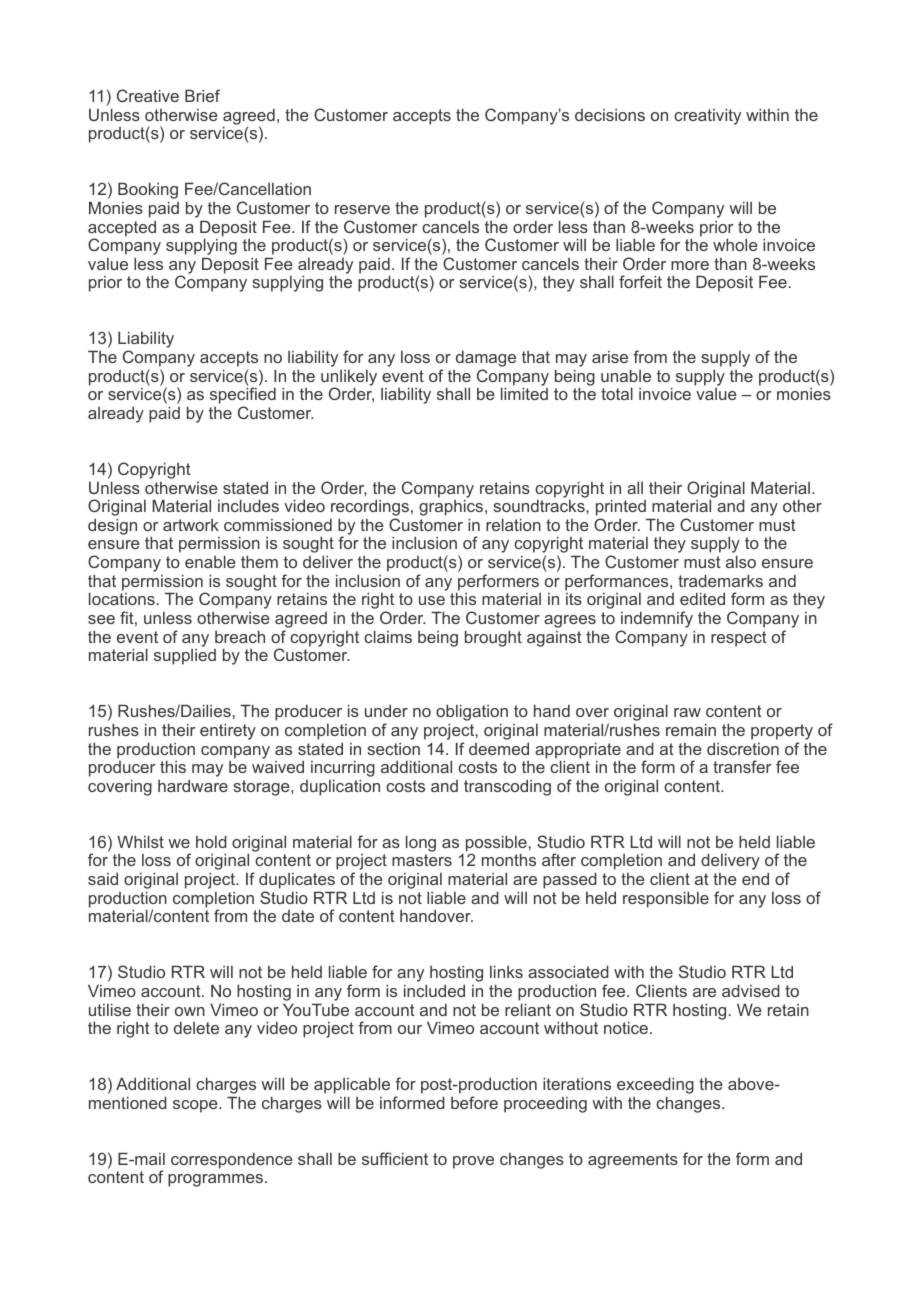  I want to click on Brief, so click(202, 95).
